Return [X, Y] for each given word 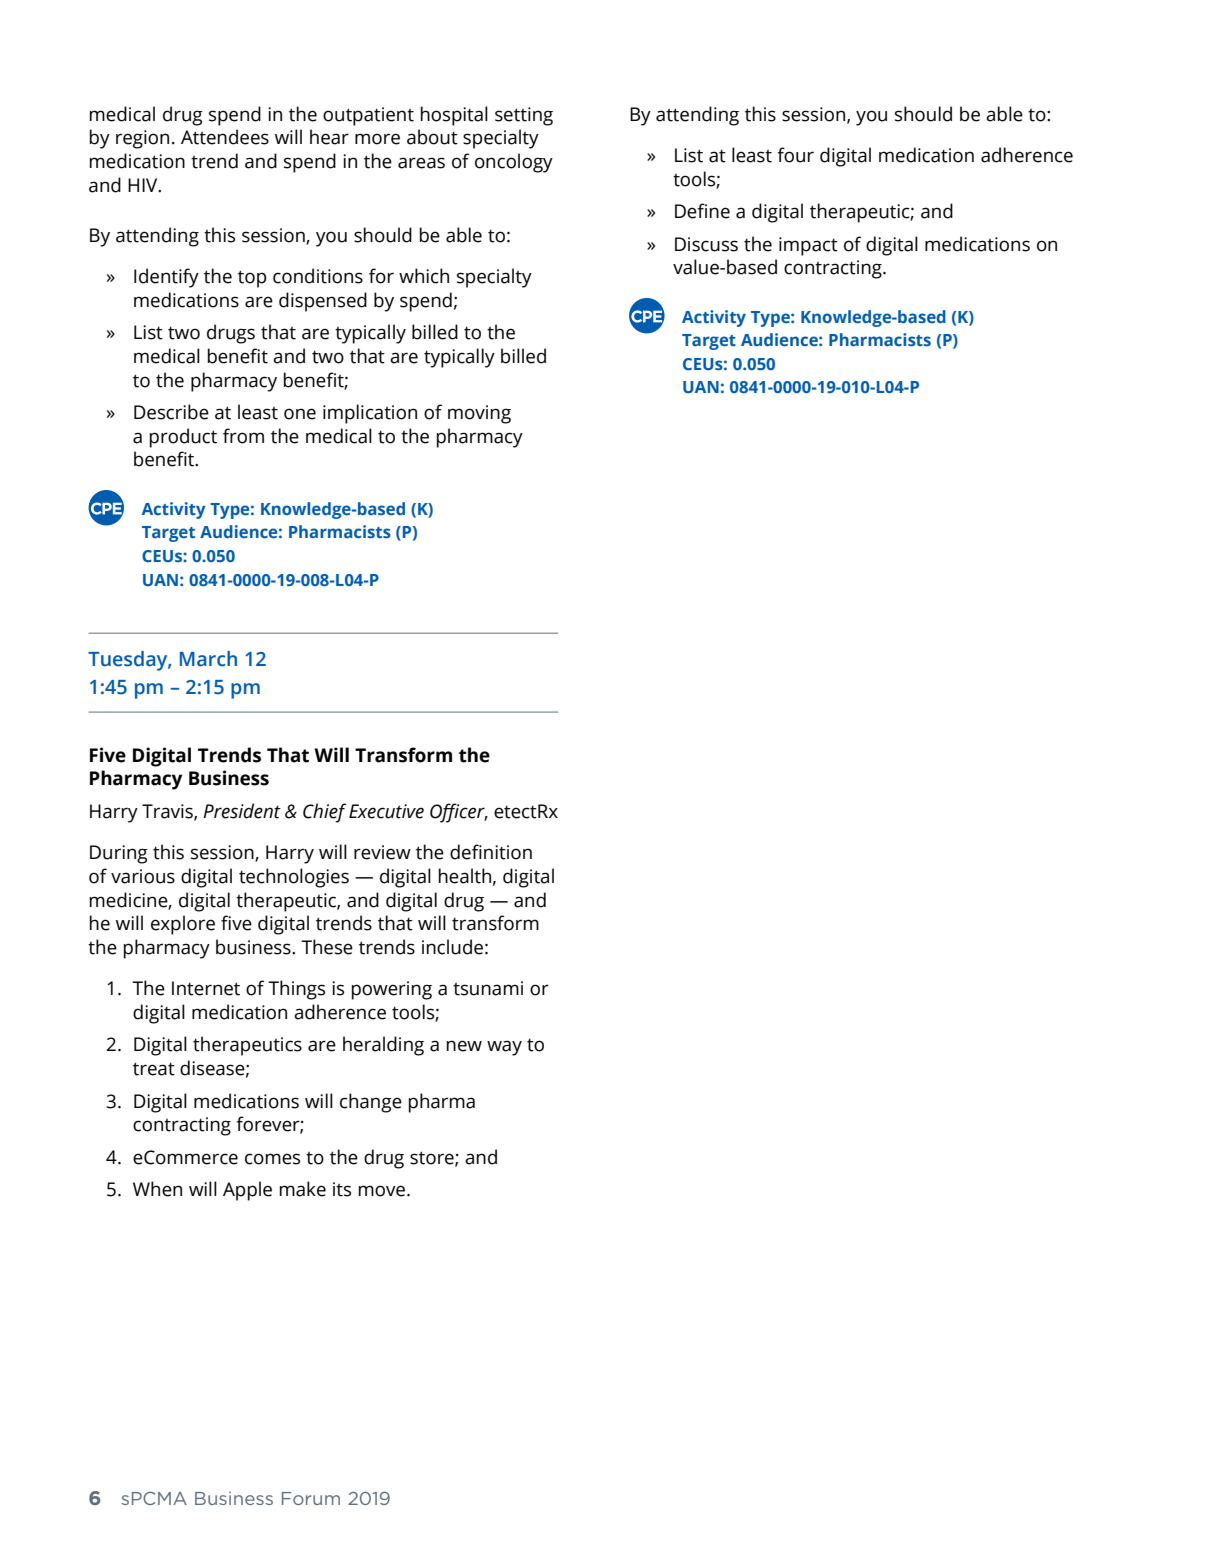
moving [479, 414]
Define [702, 211]
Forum [311, 1498]
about [432, 137]
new [464, 1046]
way [504, 1048]
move [383, 1191]
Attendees [225, 137]
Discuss [706, 244]
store [433, 1158]
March [208, 659]
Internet [206, 988]
